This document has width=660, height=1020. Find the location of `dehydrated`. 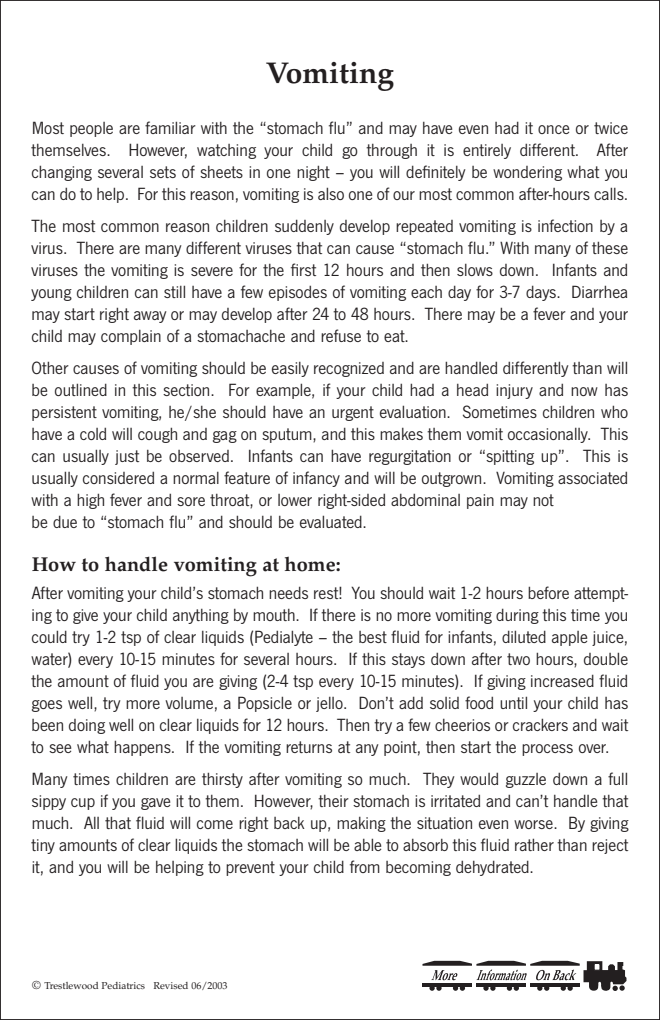

dehydrated is located at coordinates (493, 868).
